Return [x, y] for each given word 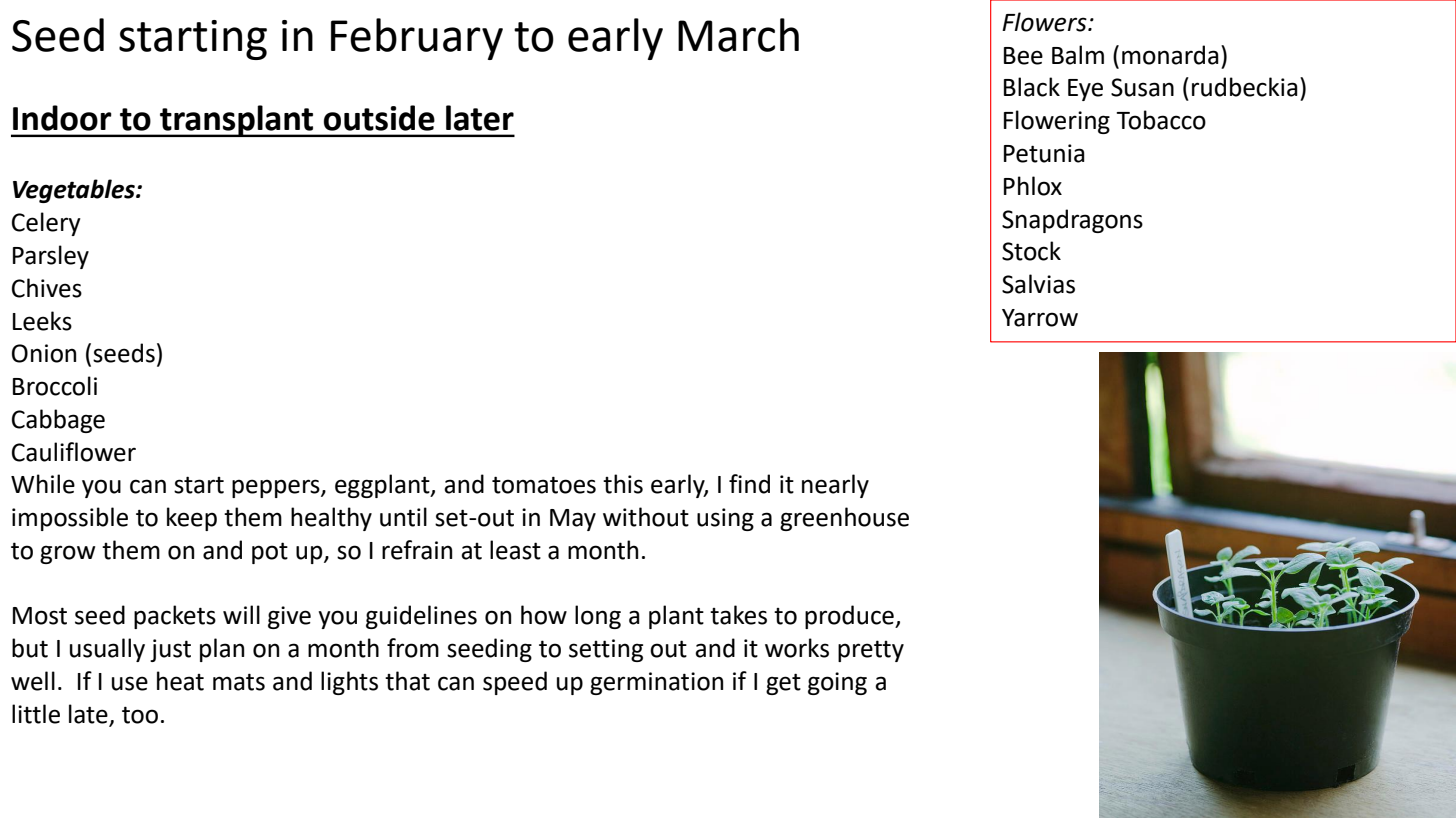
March [738, 35]
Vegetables [75, 191]
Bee [1023, 56]
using [725, 519]
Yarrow [1040, 318]
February [417, 39]
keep [192, 519]
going [837, 683]
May [573, 520]
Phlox [1033, 186]
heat [180, 681]
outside [379, 118]
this [623, 484]
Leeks [42, 321]
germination [656, 683]
